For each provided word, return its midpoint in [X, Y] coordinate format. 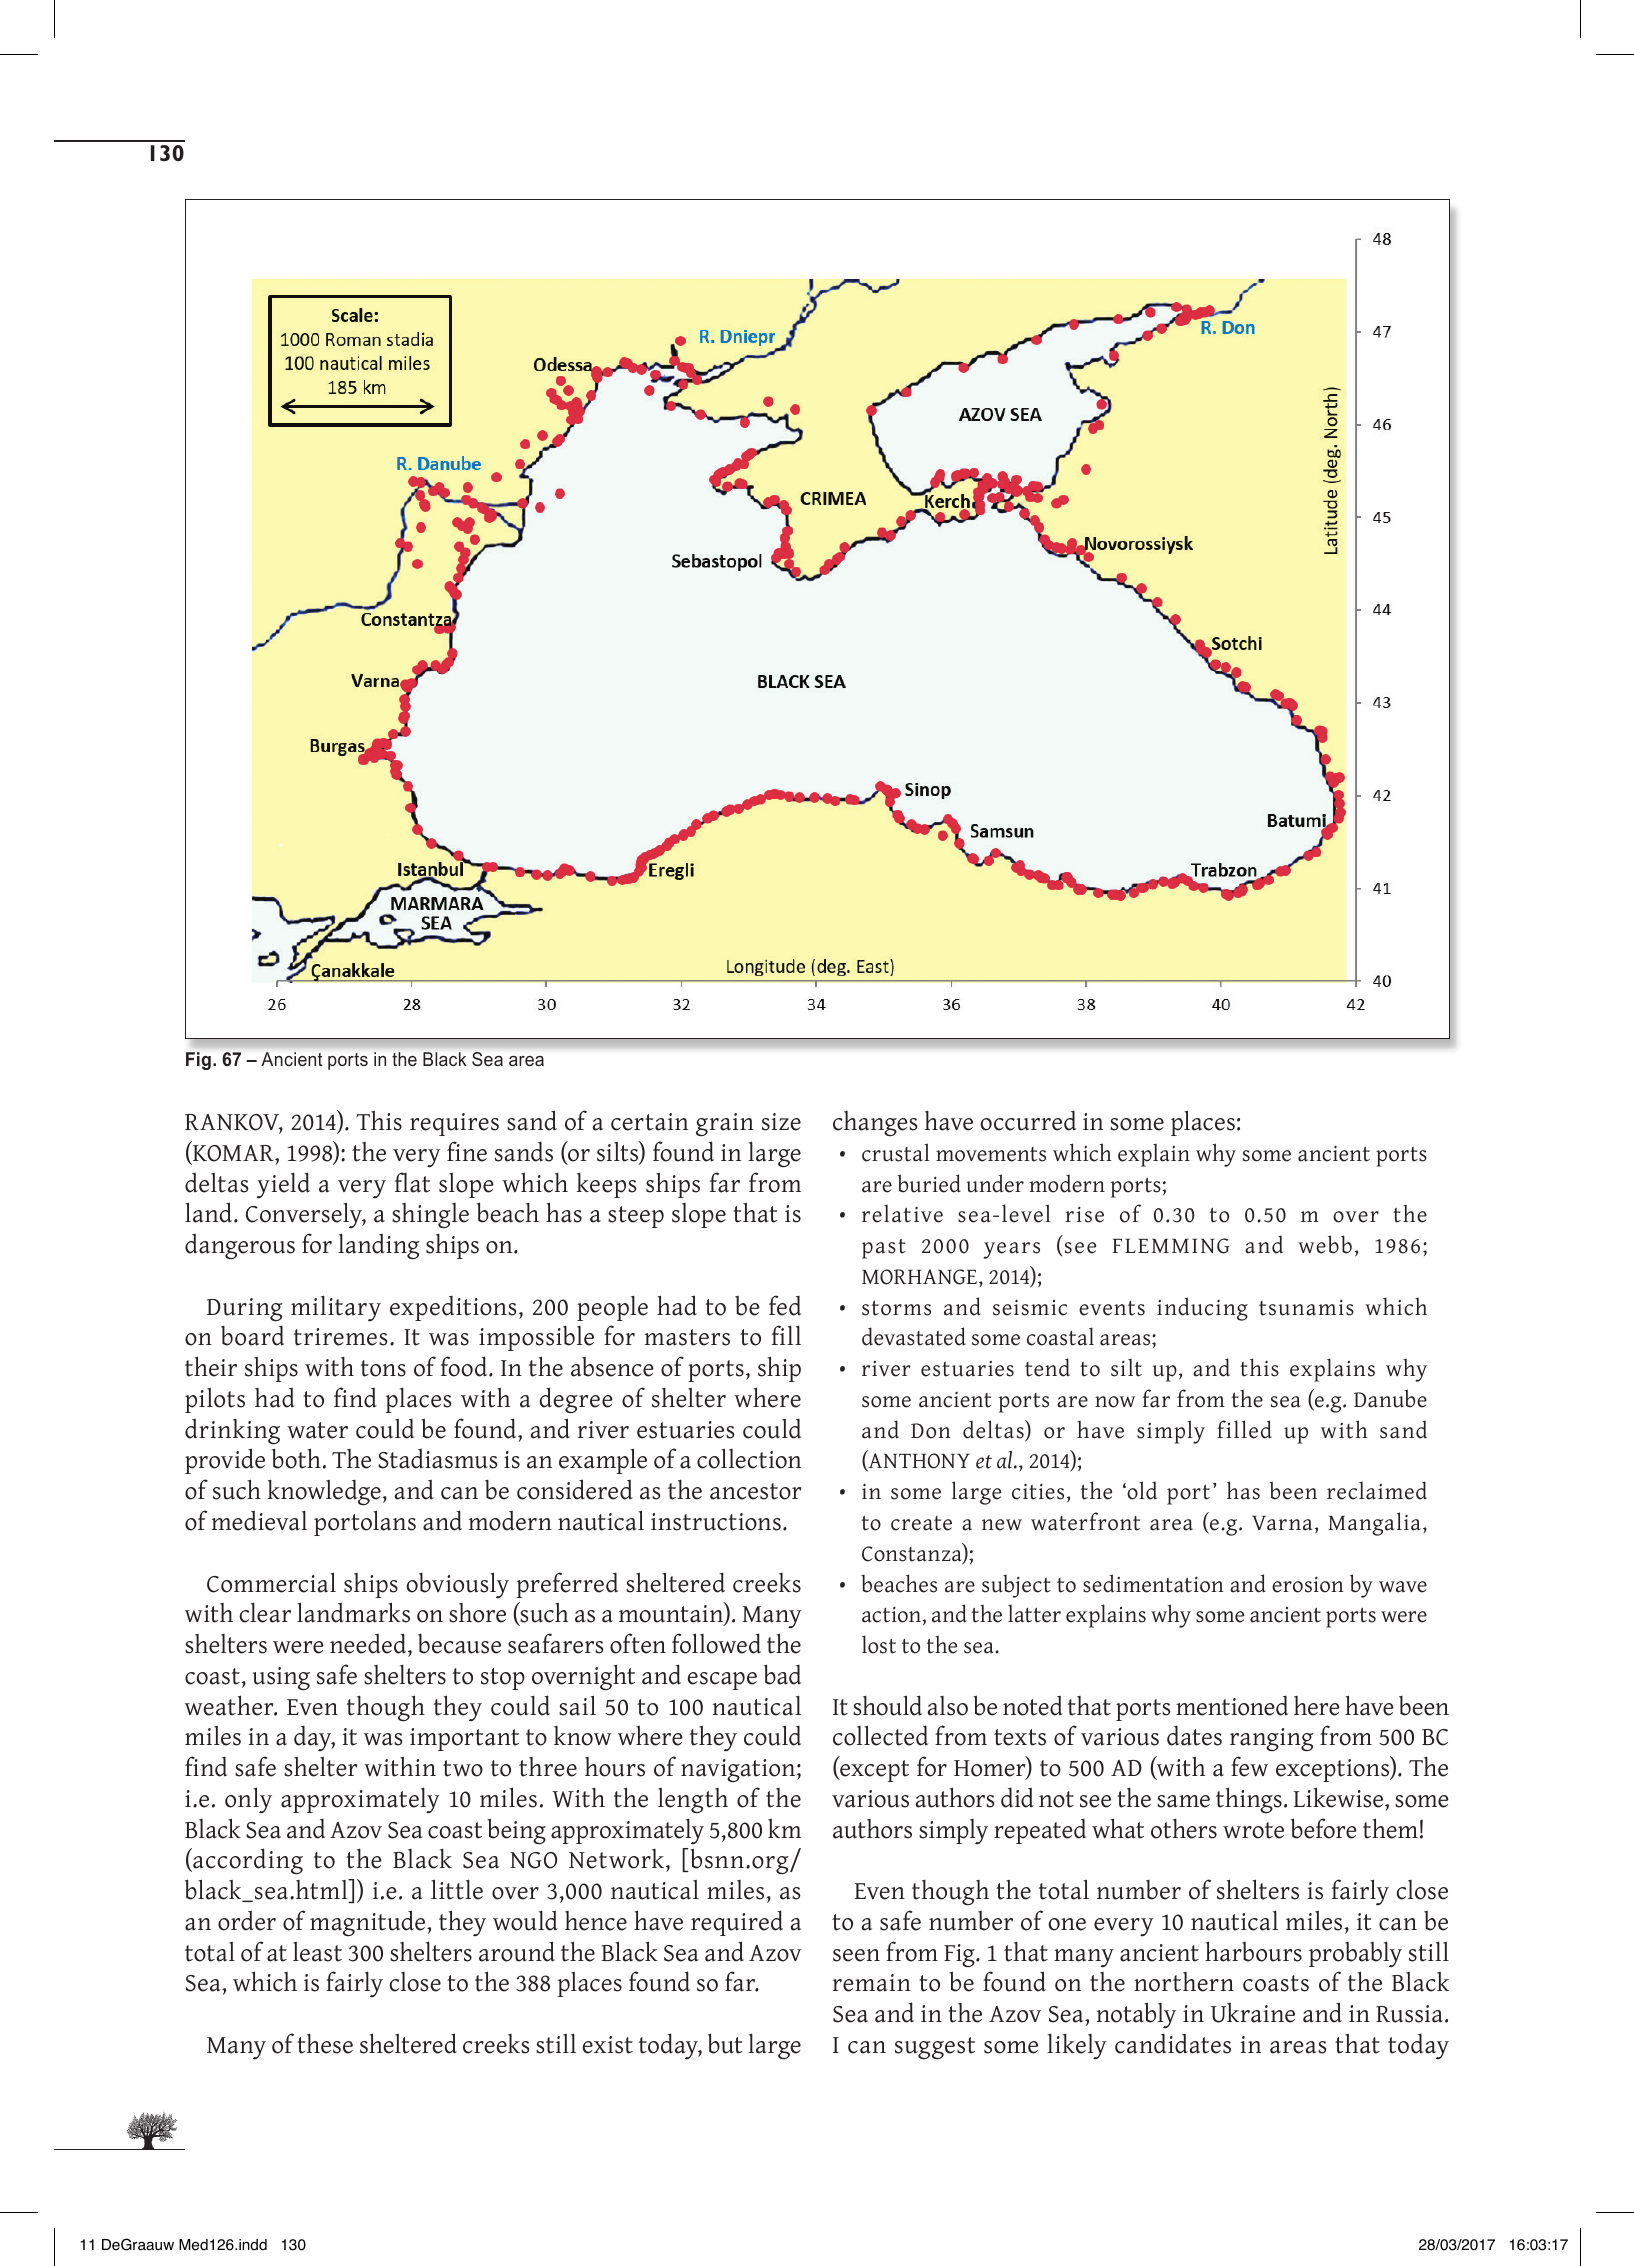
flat [412, 1182]
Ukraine [1253, 2013]
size [781, 1122]
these [325, 2044]
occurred [1028, 1120]
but [725, 2043]
